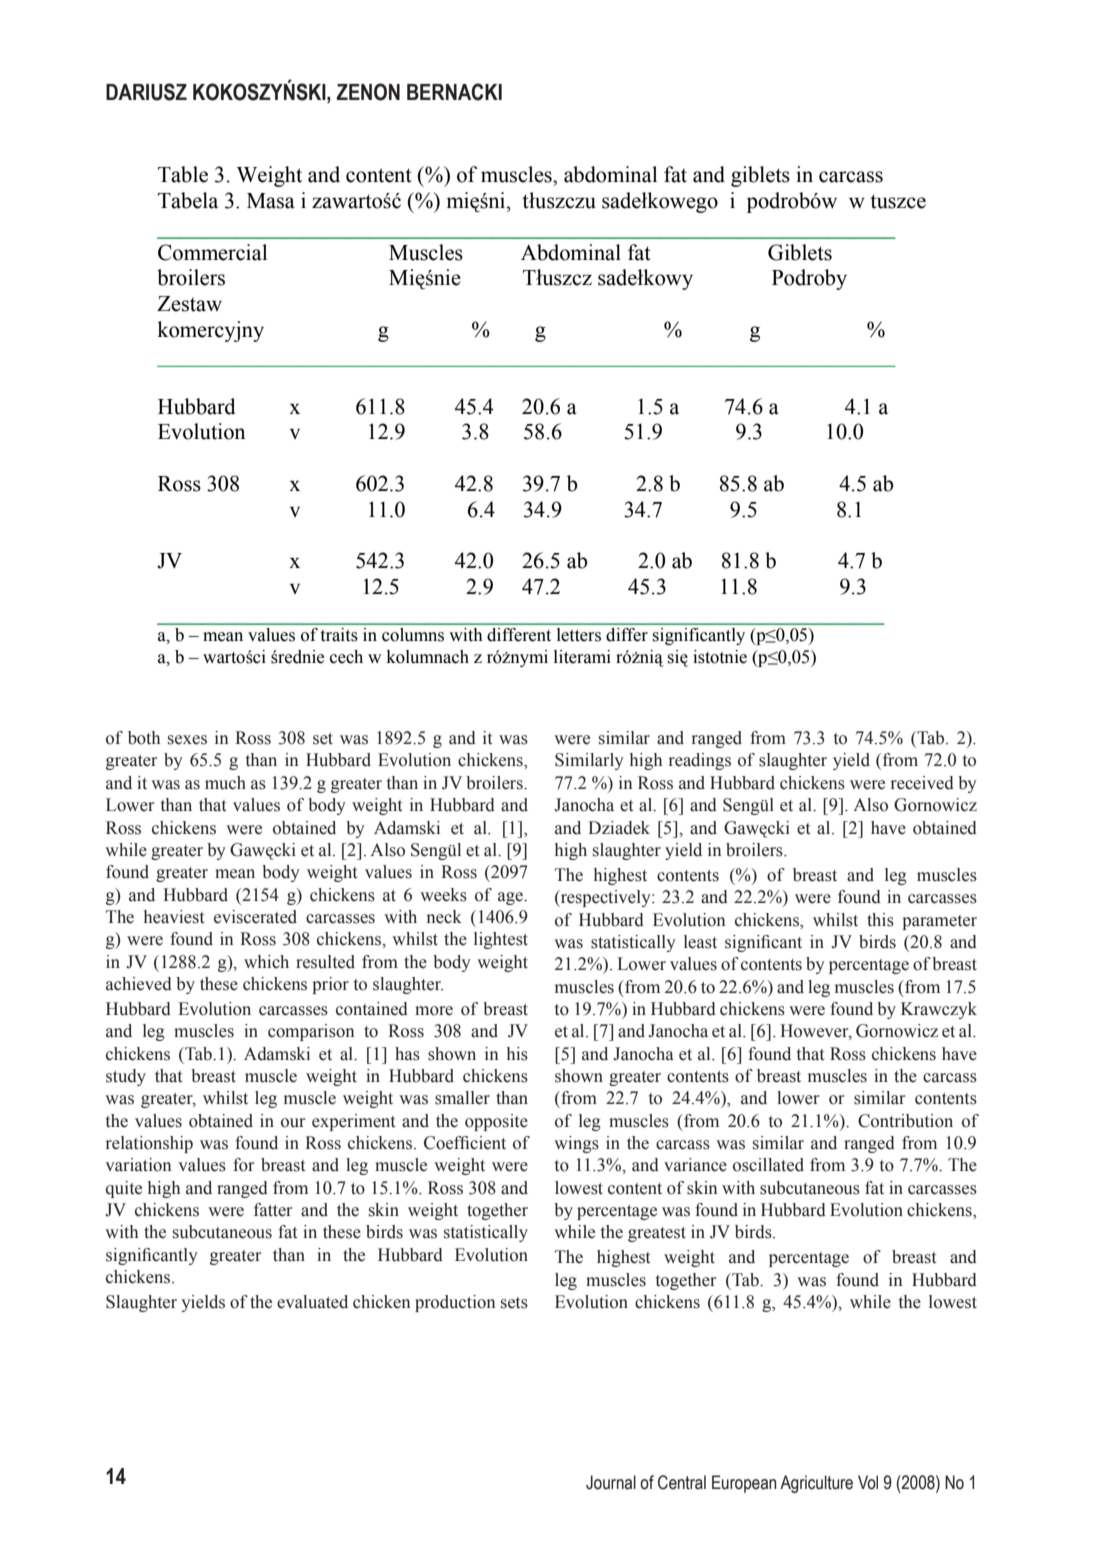 This screenshot has width=1109, height=1568. I want to click on evaluated, so click(312, 1302).
